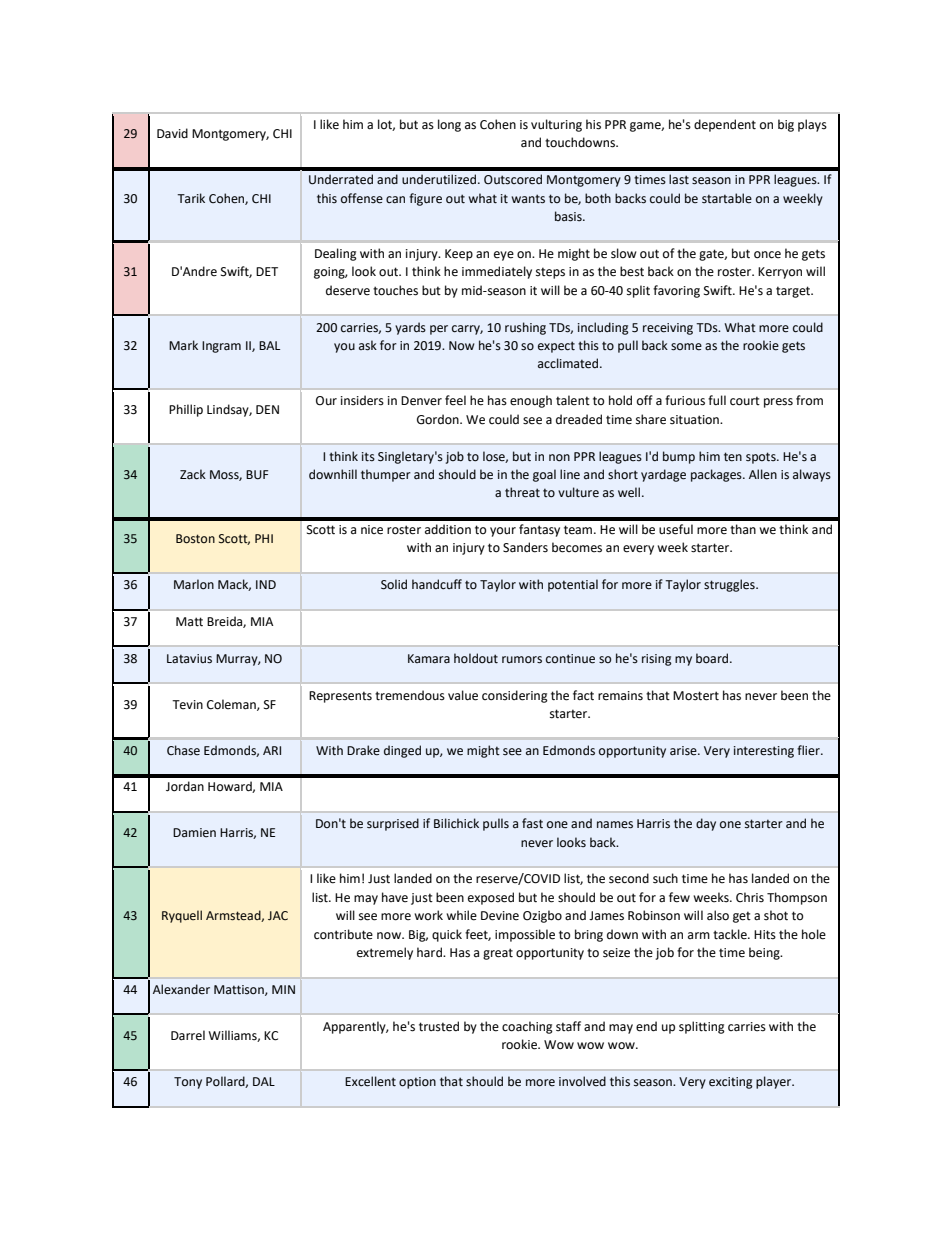 Image resolution: width=952 pixels, height=1233 pixels. I want to click on DAL, so click(264, 1081).
